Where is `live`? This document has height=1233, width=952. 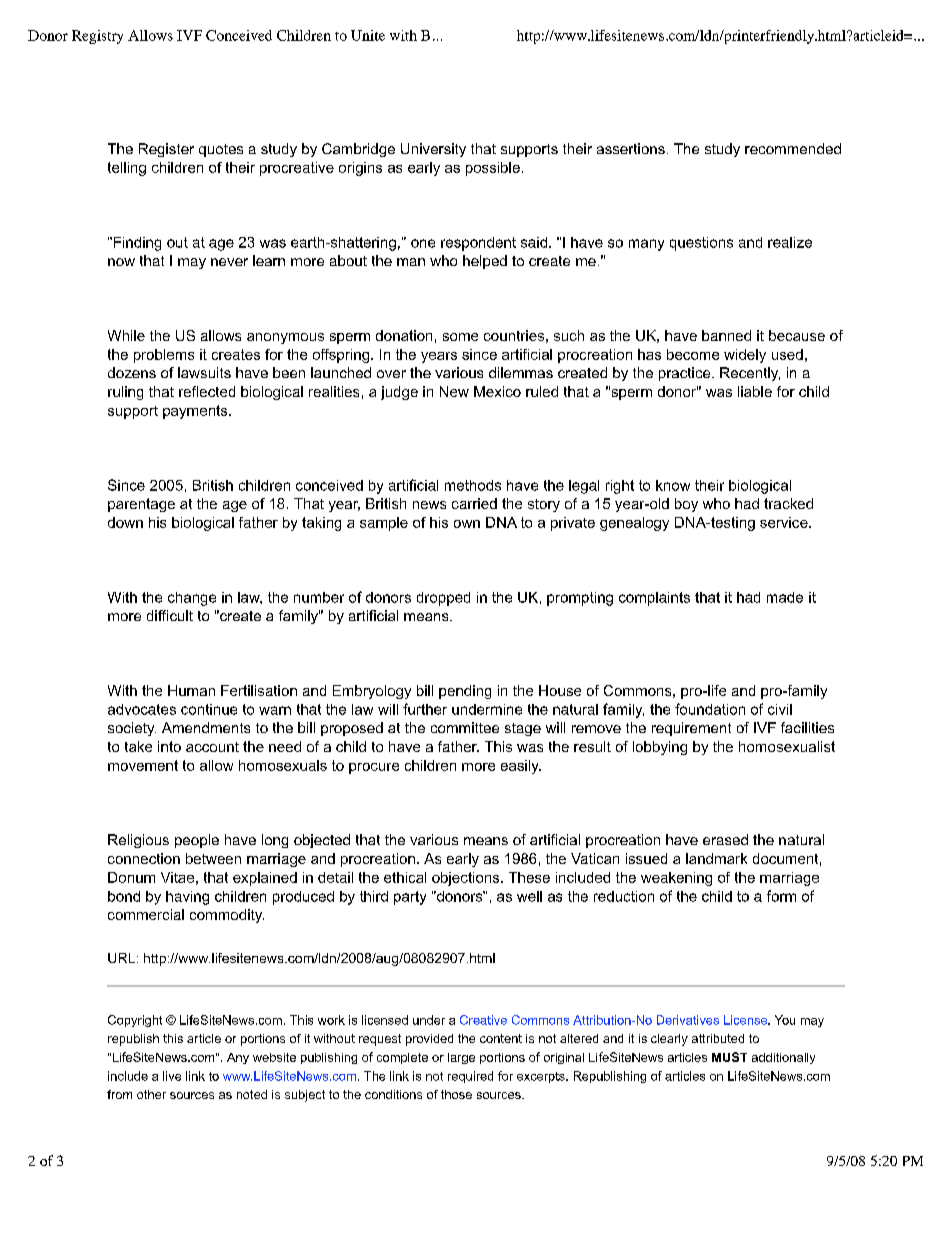 live is located at coordinates (172, 1076).
